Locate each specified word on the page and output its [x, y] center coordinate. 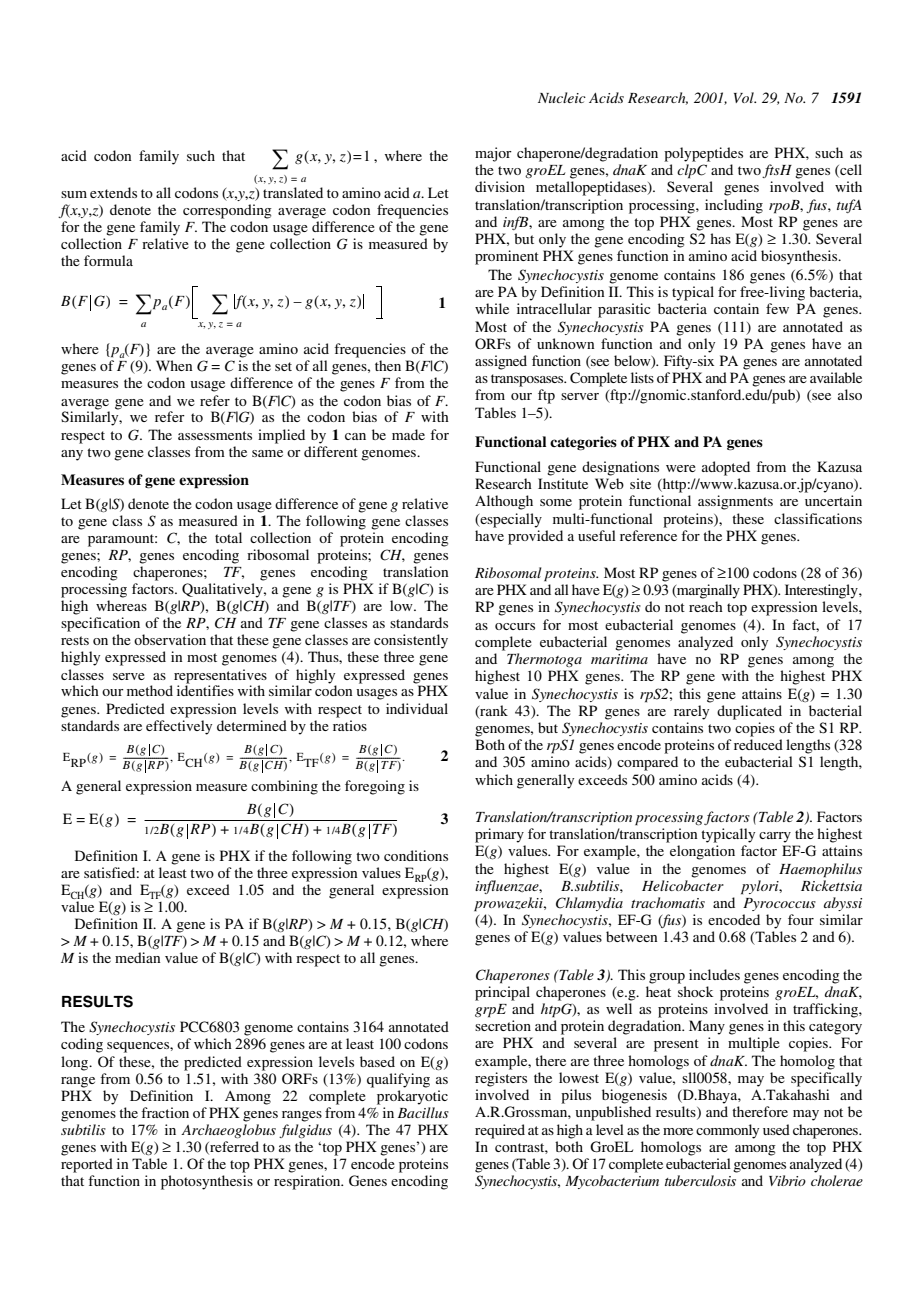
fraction [165, 1112]
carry [775, 837]
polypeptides [703, 154]
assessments [215, 435]
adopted [726, 468]
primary [499, 835]
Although [504, 502]
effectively [179, 727]
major [493, 154]
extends [113, 192]
